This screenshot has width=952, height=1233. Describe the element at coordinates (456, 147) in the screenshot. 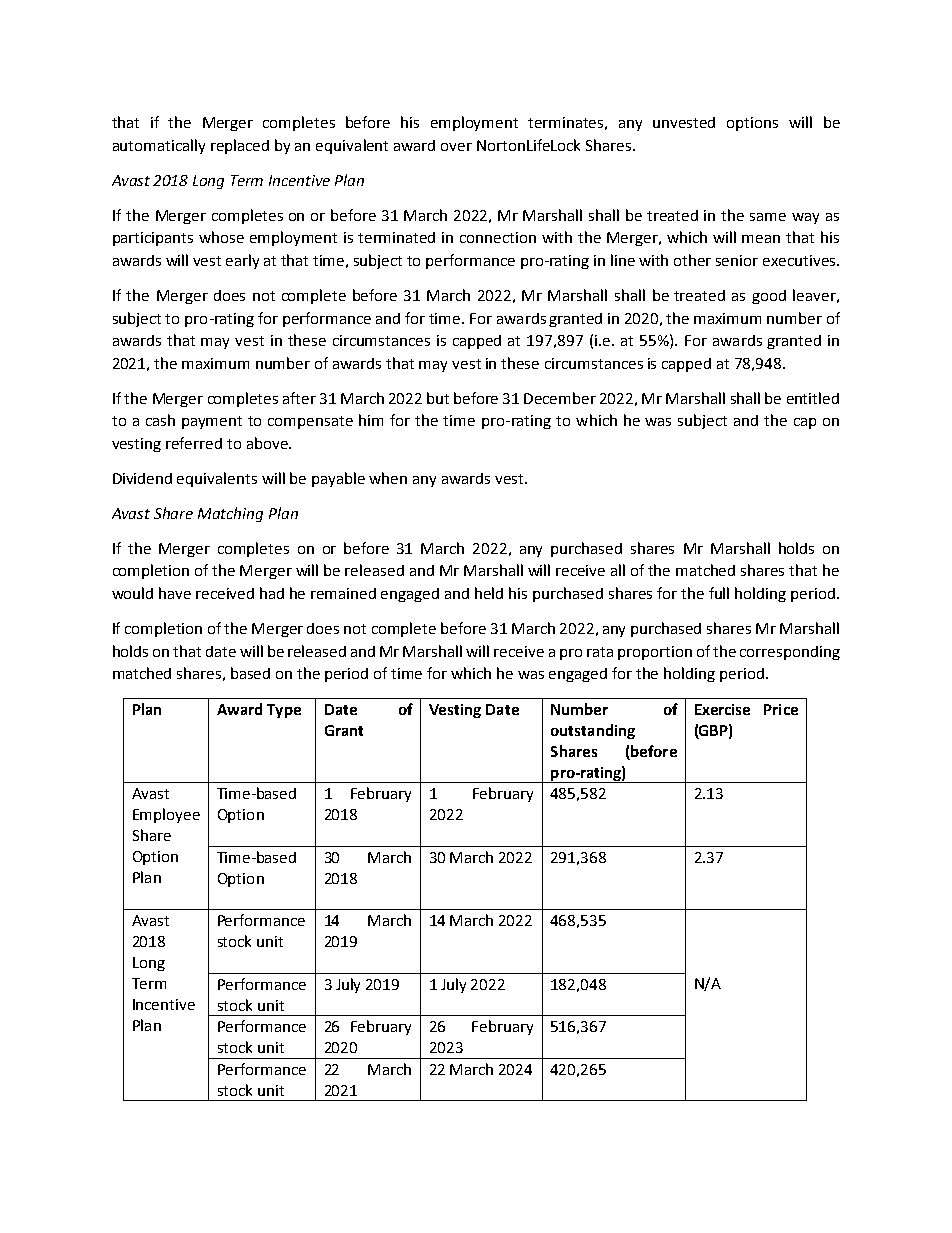

I see `over` at that location.
